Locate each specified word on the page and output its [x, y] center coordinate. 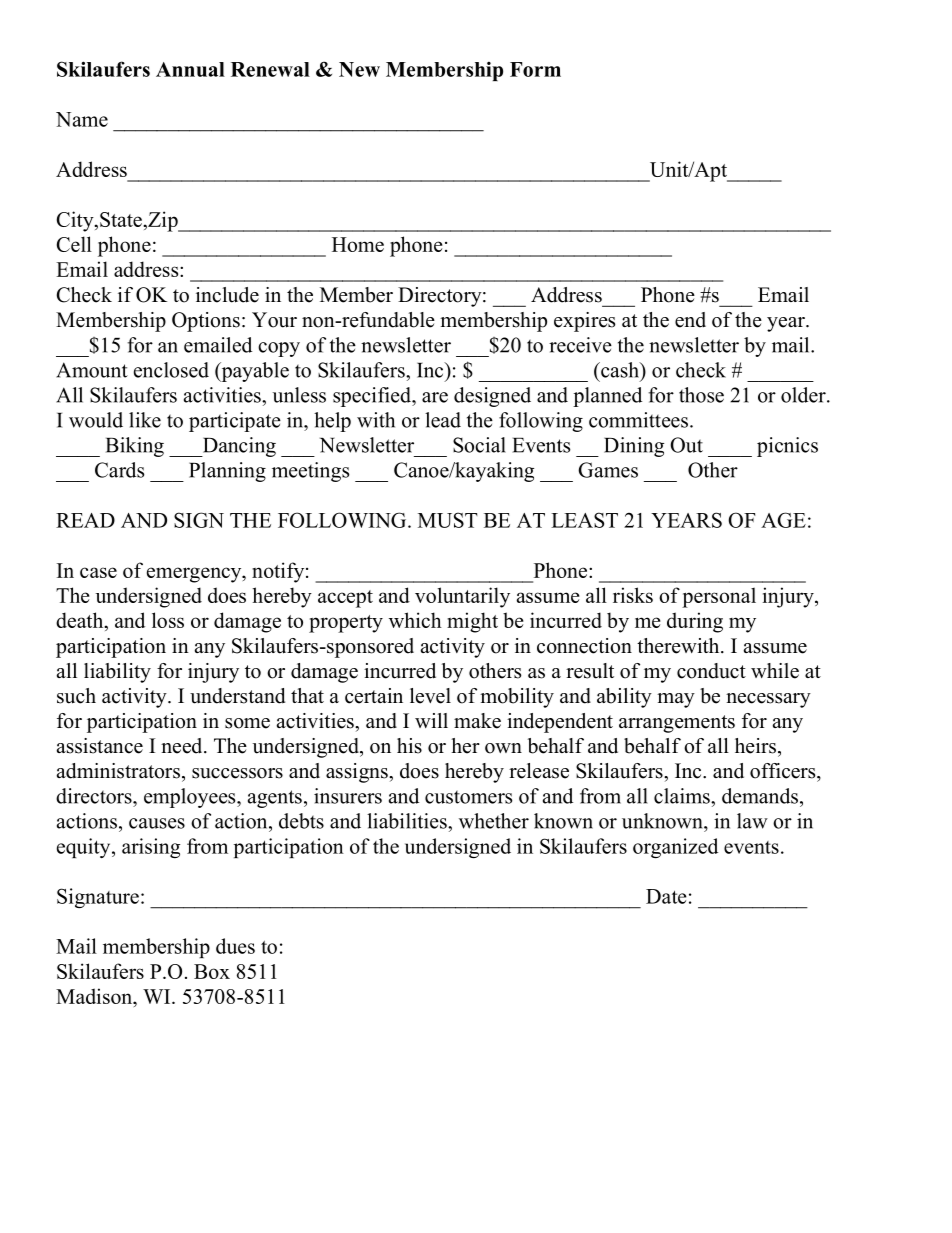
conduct [711, 671]
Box [212, 971]
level [430, 696]
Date [666, 896]
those [701, 395]
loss [168, 620]
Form [535, 69]
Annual [190, 69]
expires [584, 322]
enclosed [171, 370]
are [435, 397]
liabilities [408, 821]
